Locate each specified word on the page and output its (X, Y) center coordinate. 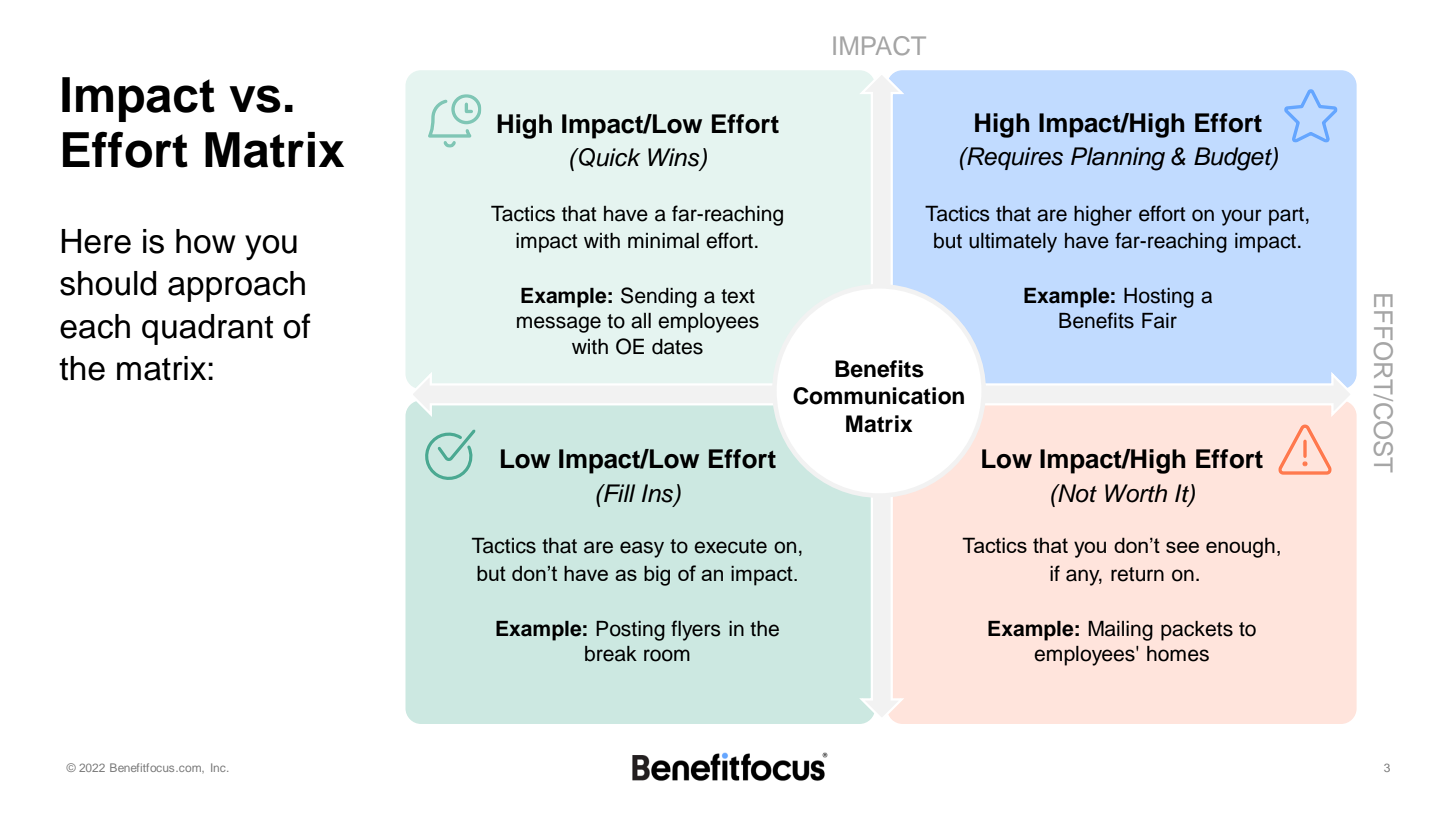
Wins (675, 158)
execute (730, 546)
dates (677, 347)
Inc (219, 767)
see (1182, 547)
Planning (1118, 159)
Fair (1159, 321)
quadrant (207, 329)
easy (642, 549)
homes (1178, 654)
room (667, 655)
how (206, 241)
